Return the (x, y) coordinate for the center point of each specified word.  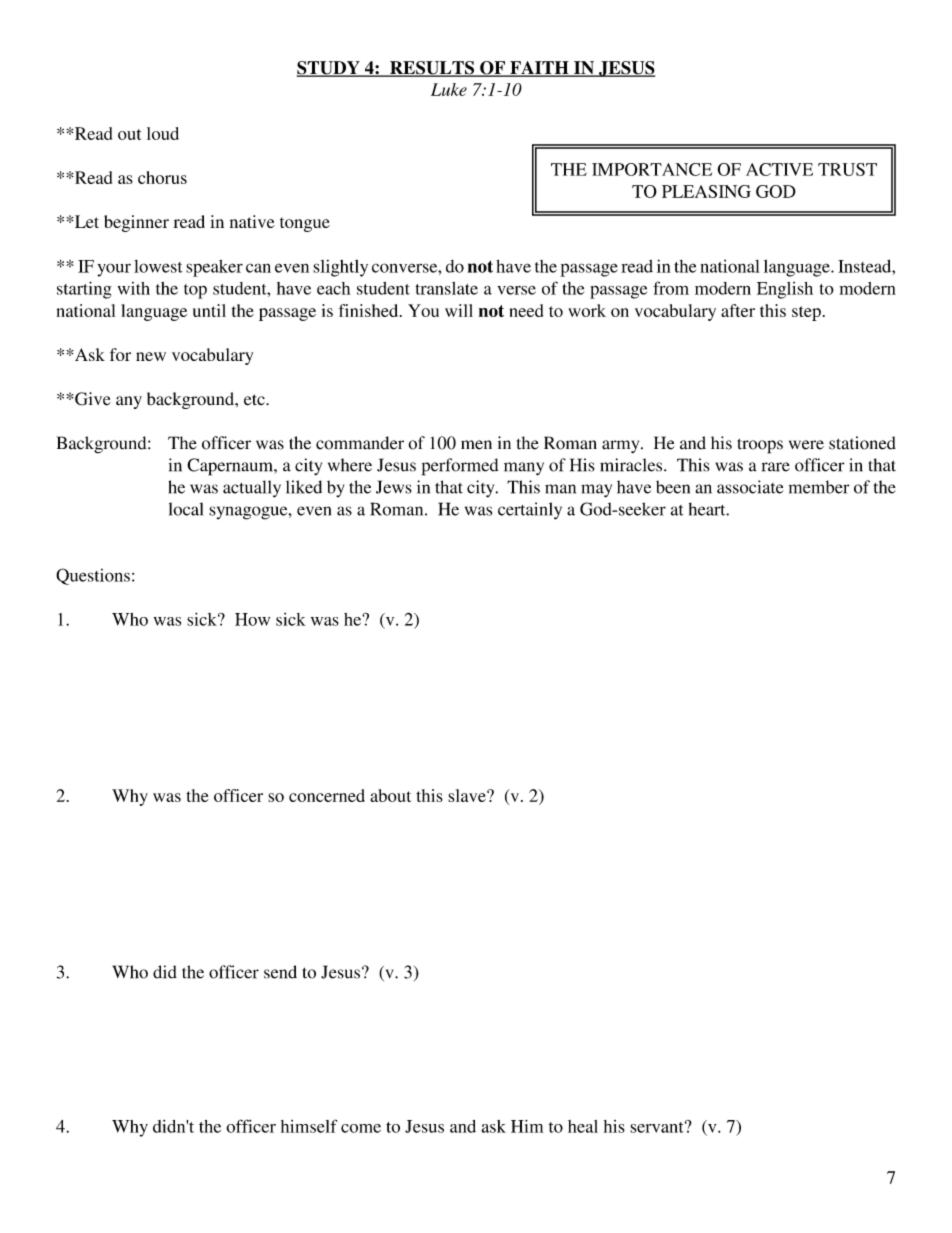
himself (309, 1126)
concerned (327, 795)
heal (583, 1126)
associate (750, 487)
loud (163, 133)
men (476, 445)
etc (255, 400)
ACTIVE (779, 169)
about (390, 795)
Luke (449, 89)
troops (760, 446)
